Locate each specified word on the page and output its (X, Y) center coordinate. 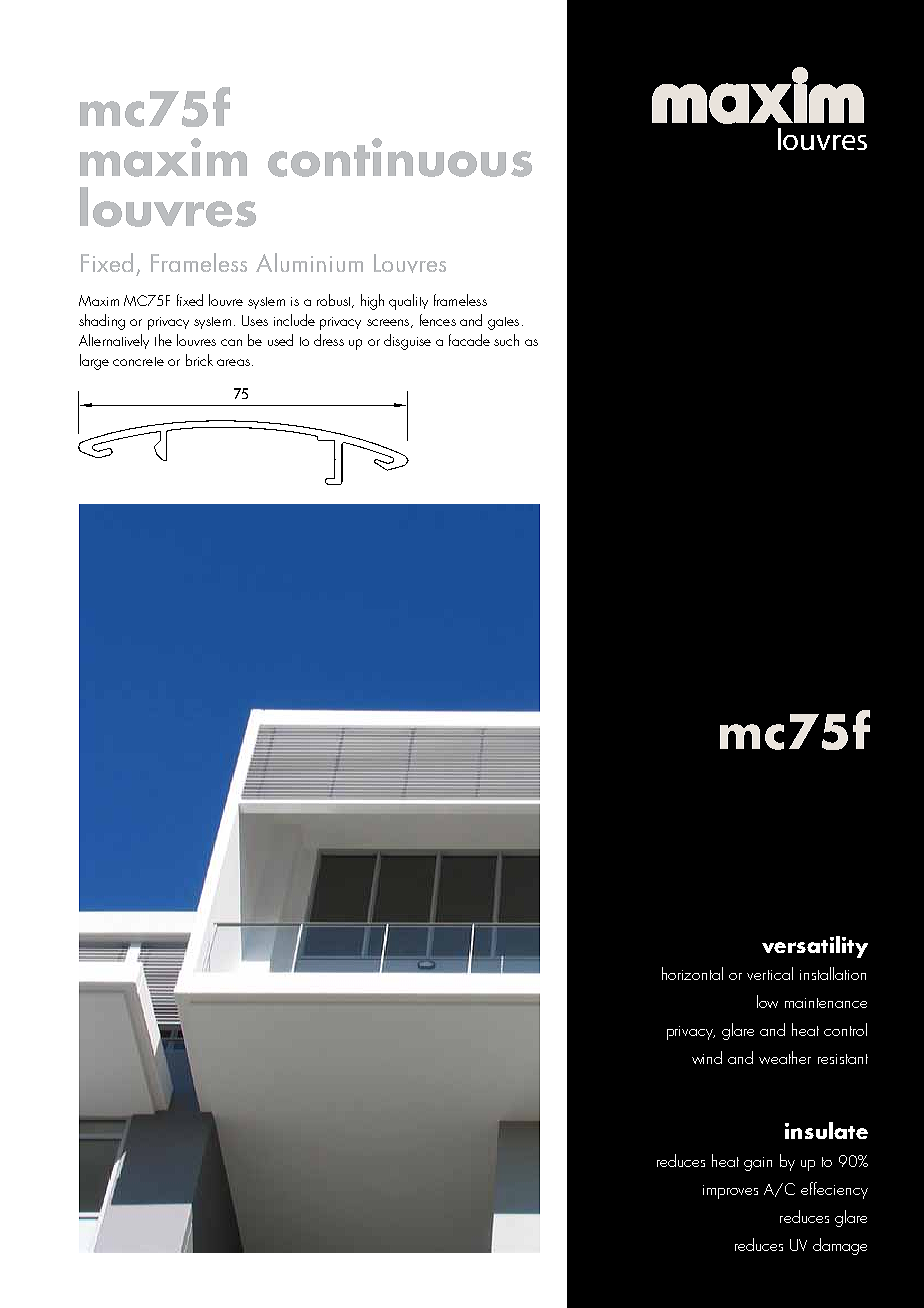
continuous (400, 157)
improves (730, 1192)
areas (233, 362)
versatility (815, 947)
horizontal (692, 973)
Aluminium (309, 262)
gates (503, 323)
